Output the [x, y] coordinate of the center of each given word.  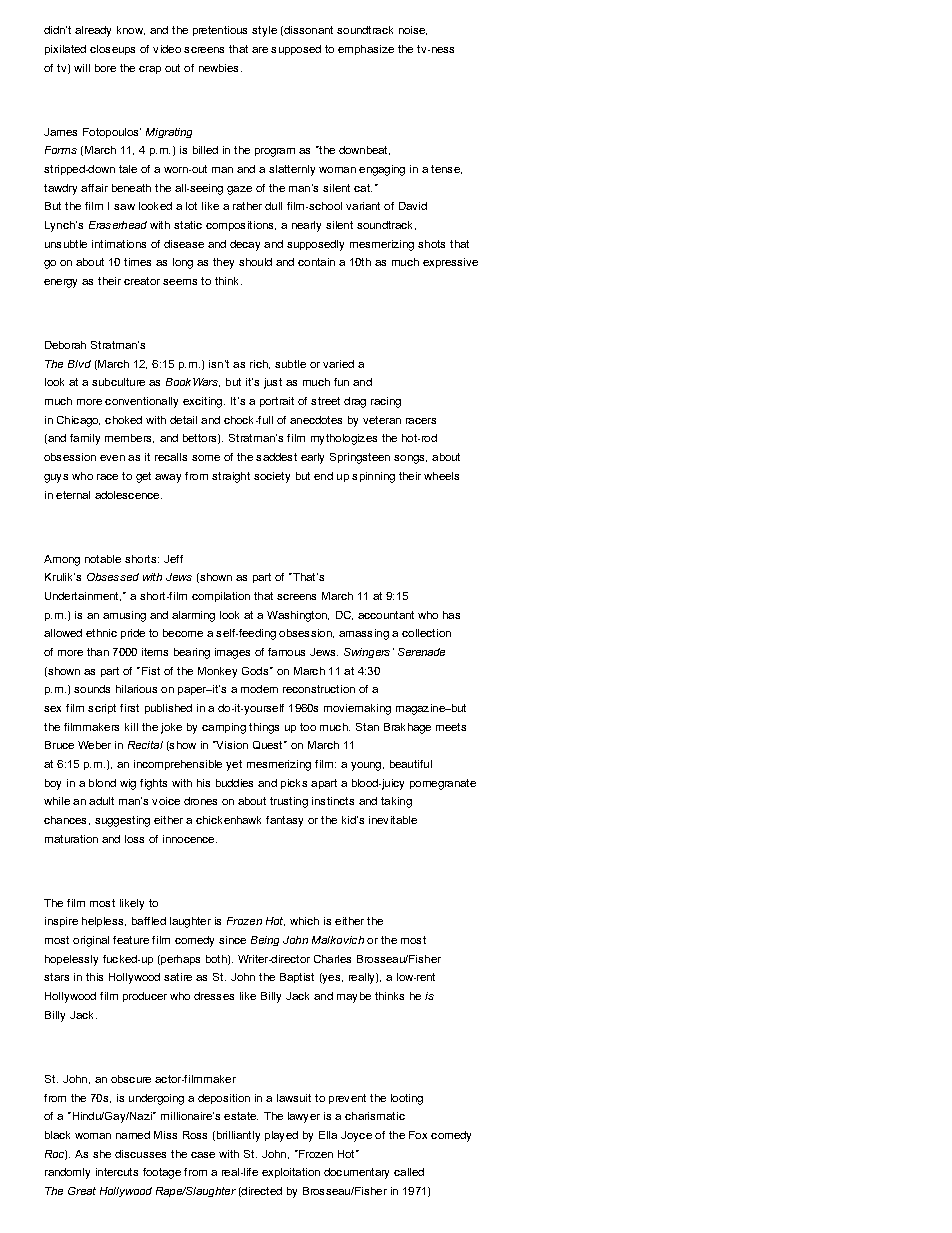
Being [265, 941]
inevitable [393, 820]
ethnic [101, 633]
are [260, 50]
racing [386, 402]
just [273, 383]
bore [105, 68]
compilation [221, 597]
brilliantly [237, 1136]
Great [82, 1191]
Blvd [79, 364]
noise [413, 30]
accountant [386, 615]
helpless [104, 922]
